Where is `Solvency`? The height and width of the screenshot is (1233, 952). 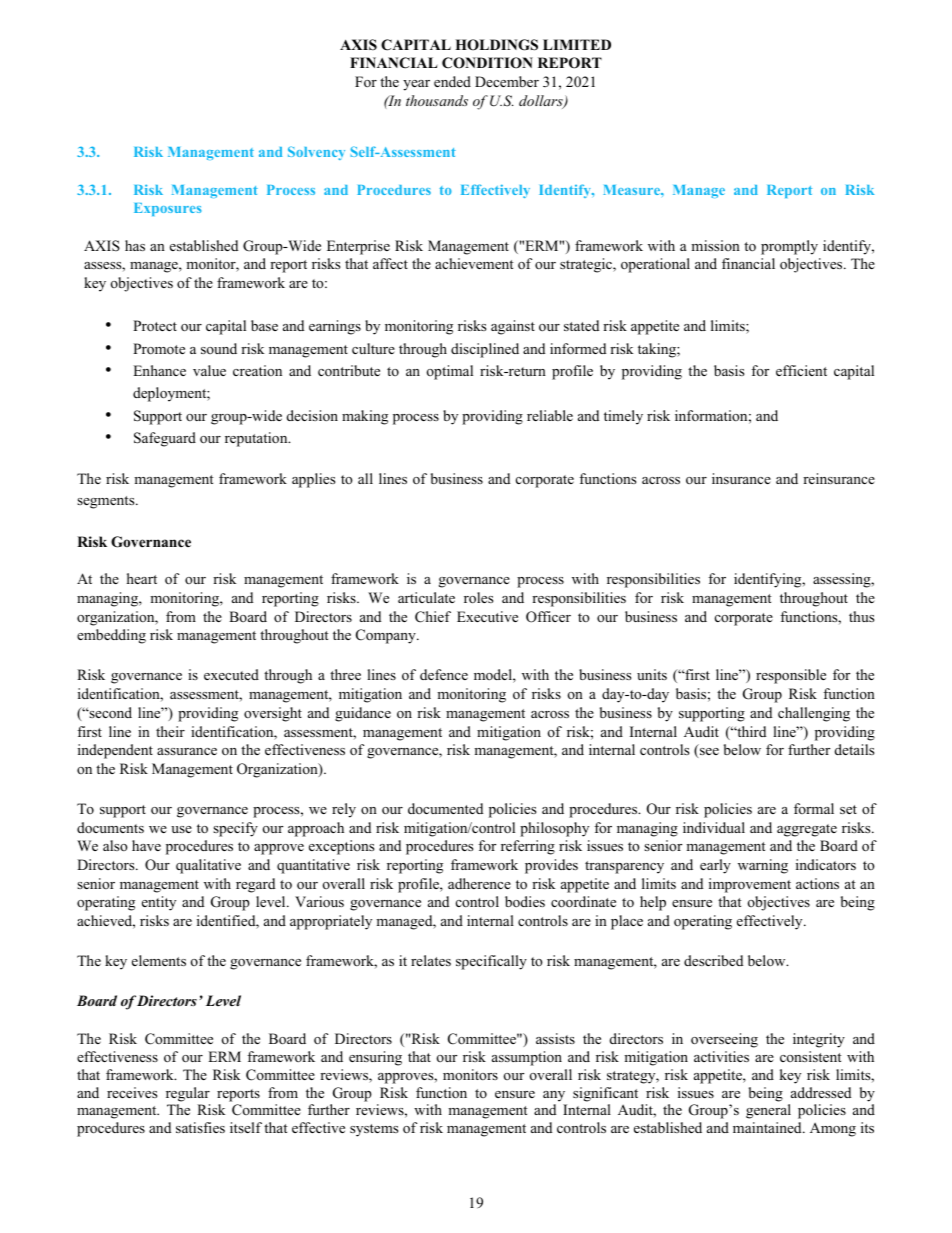
Solvency is located at coordinates (316, 153).
